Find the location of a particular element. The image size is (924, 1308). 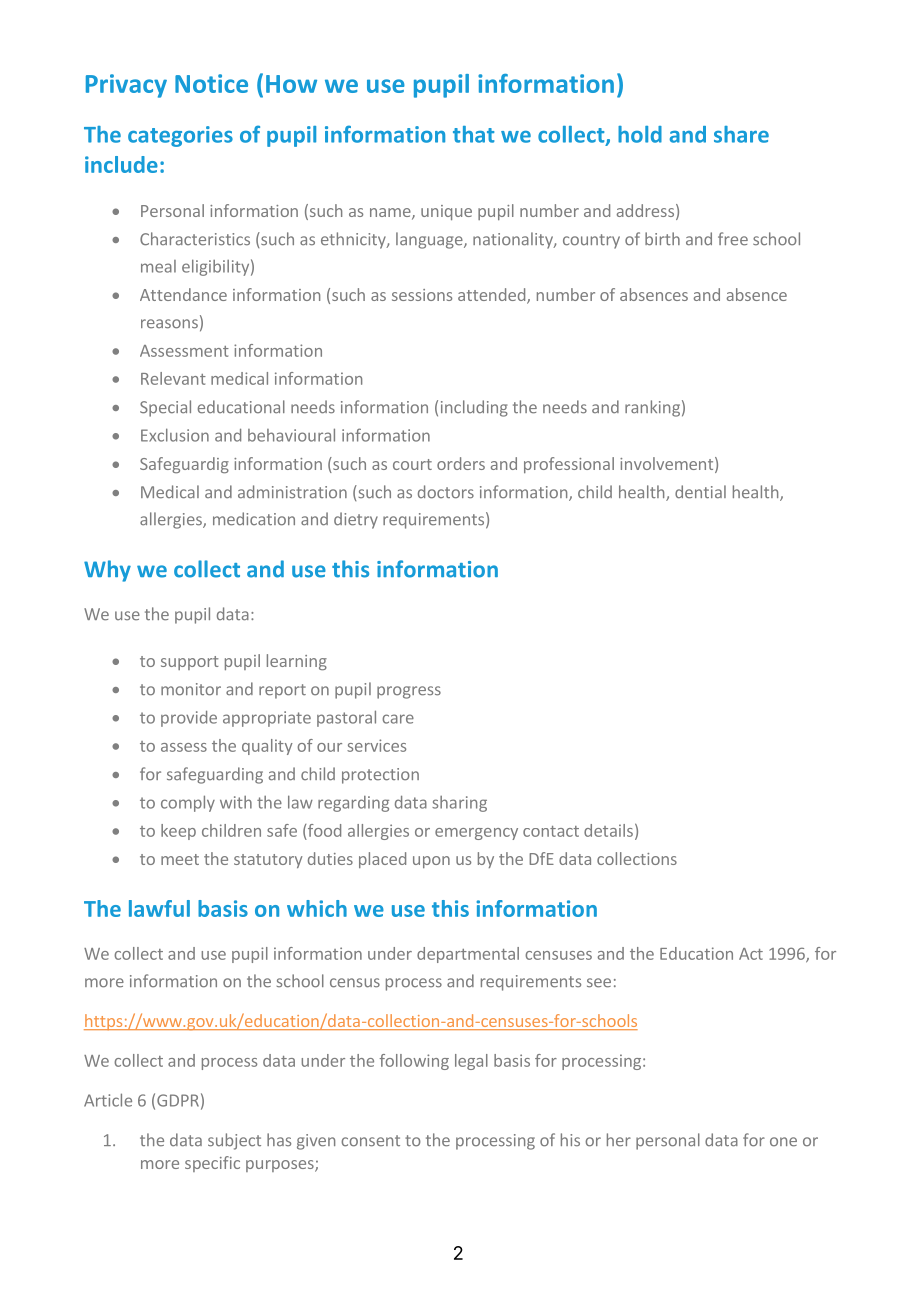

Exclusion is located at coordinates (175, 435).
